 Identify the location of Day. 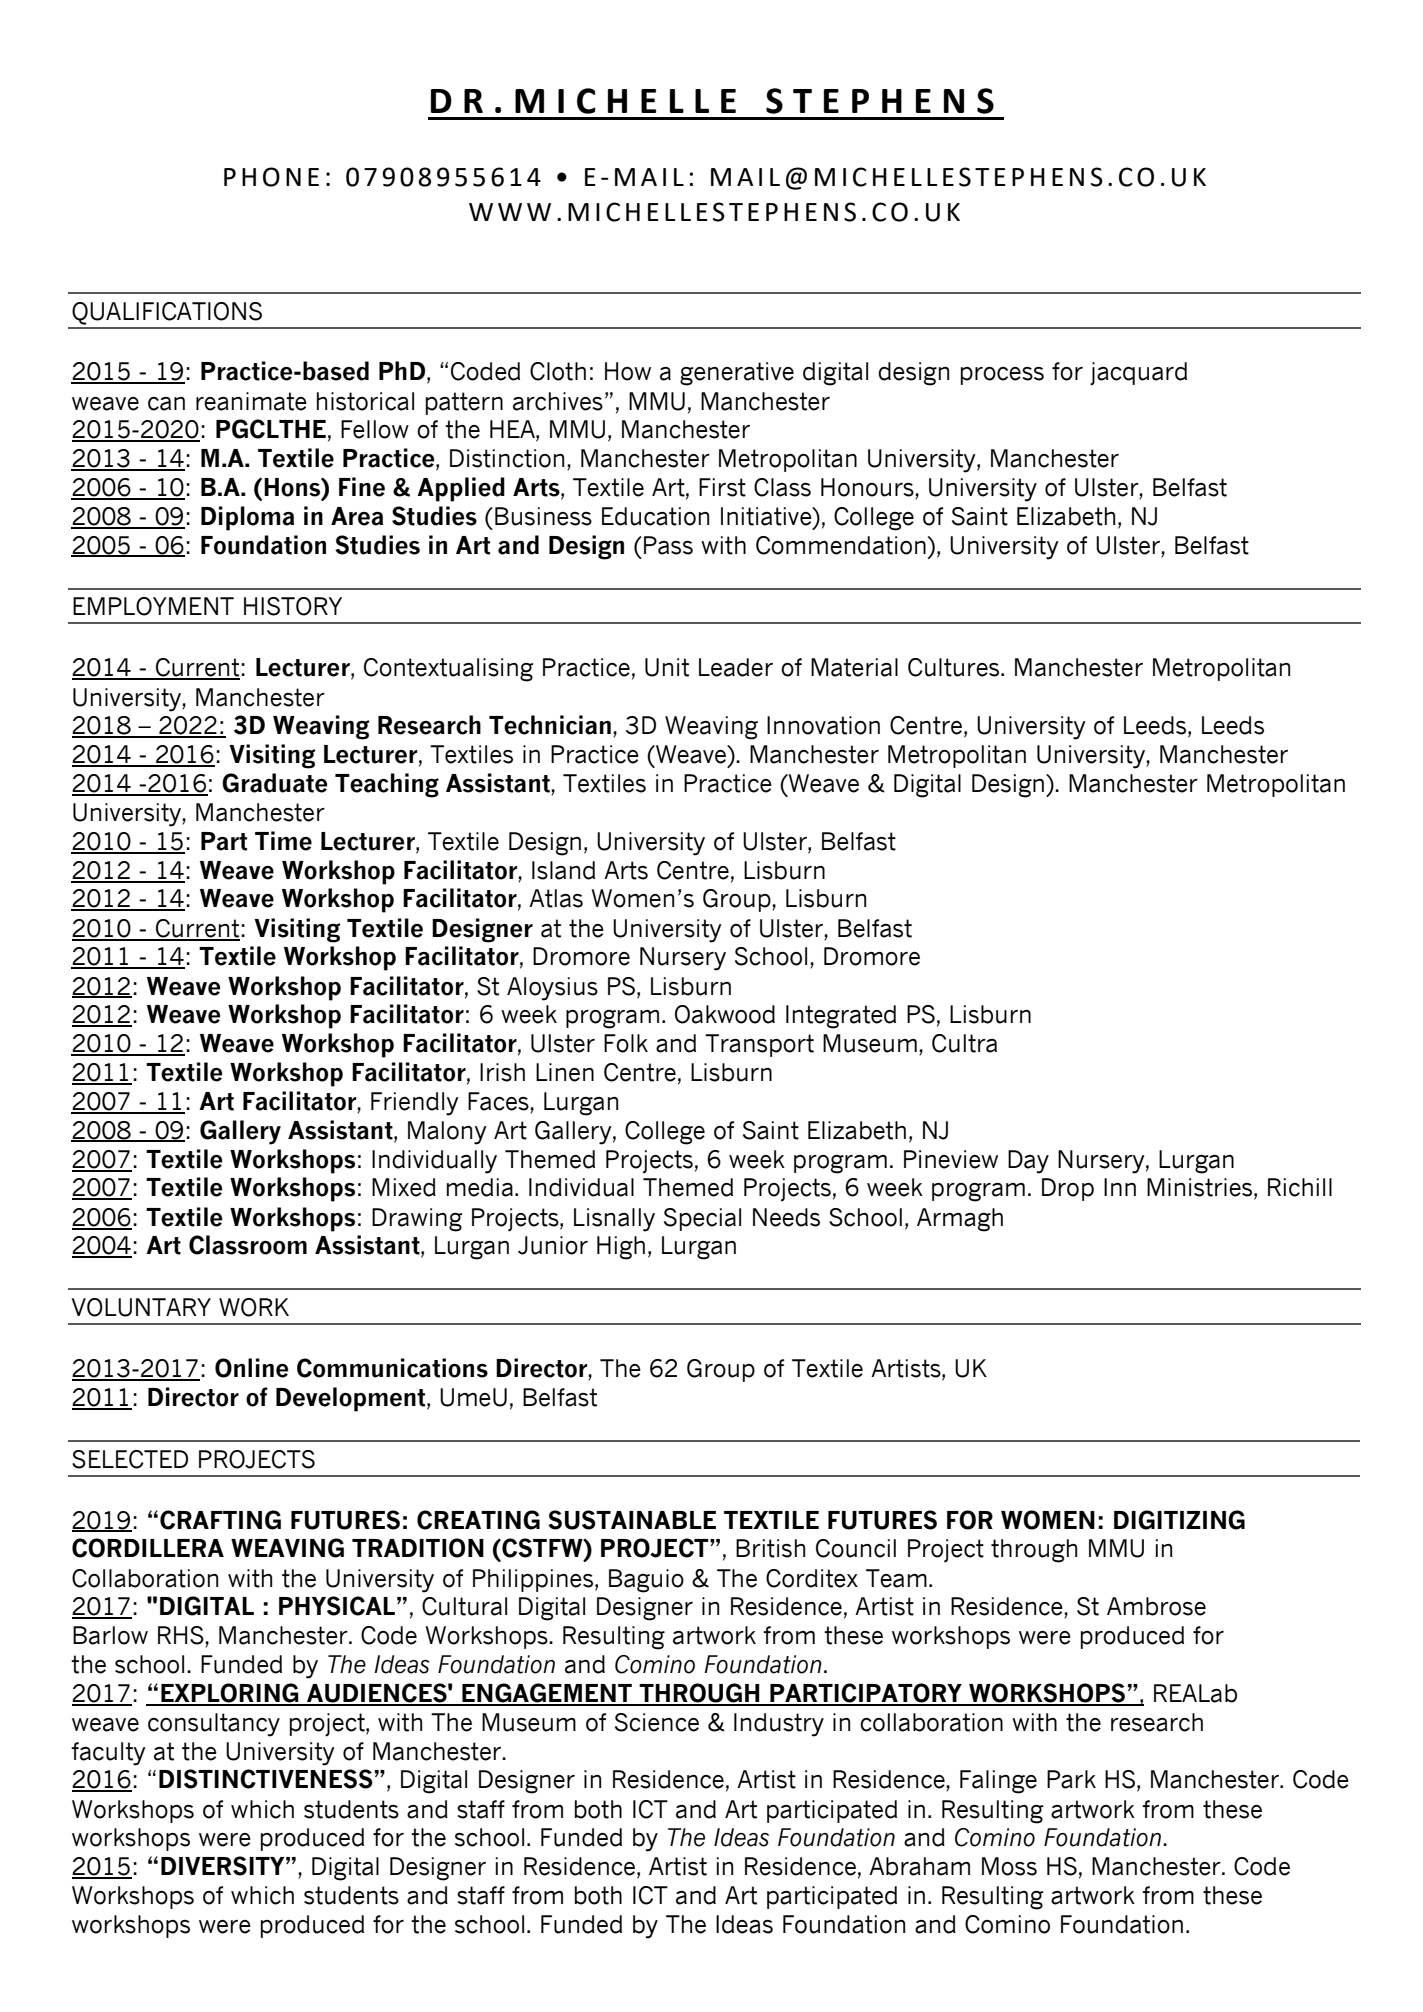
(1028, 1162).
